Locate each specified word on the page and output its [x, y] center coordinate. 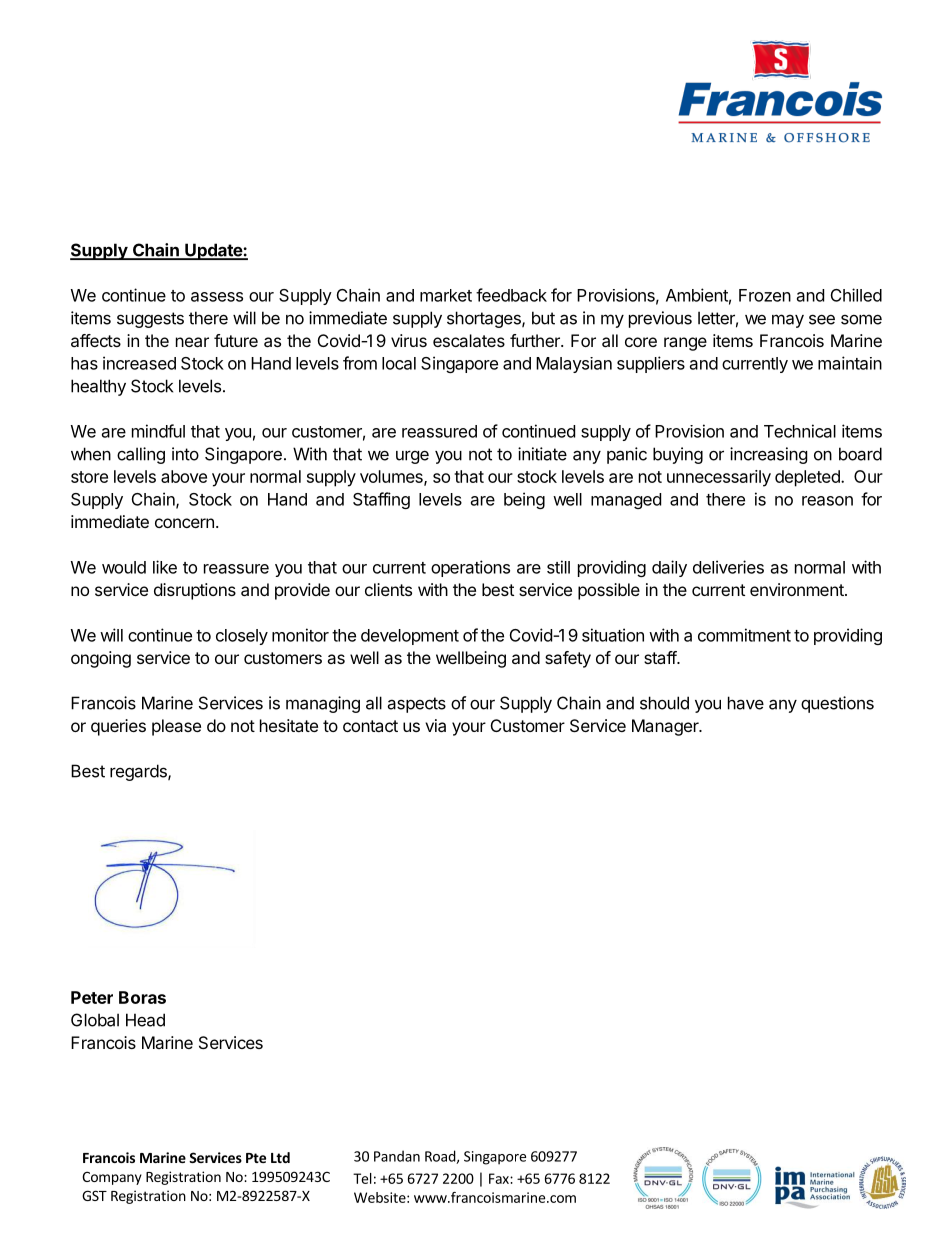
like [165, 567]
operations [470, 568]
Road [441, 1157]
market [446, 295]
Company [112, 1178]
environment [798, 589]
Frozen [765, 295]
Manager [666, 727]
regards [139, 772]
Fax [500, 1178]
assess [217, 297]
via [435, 725]
